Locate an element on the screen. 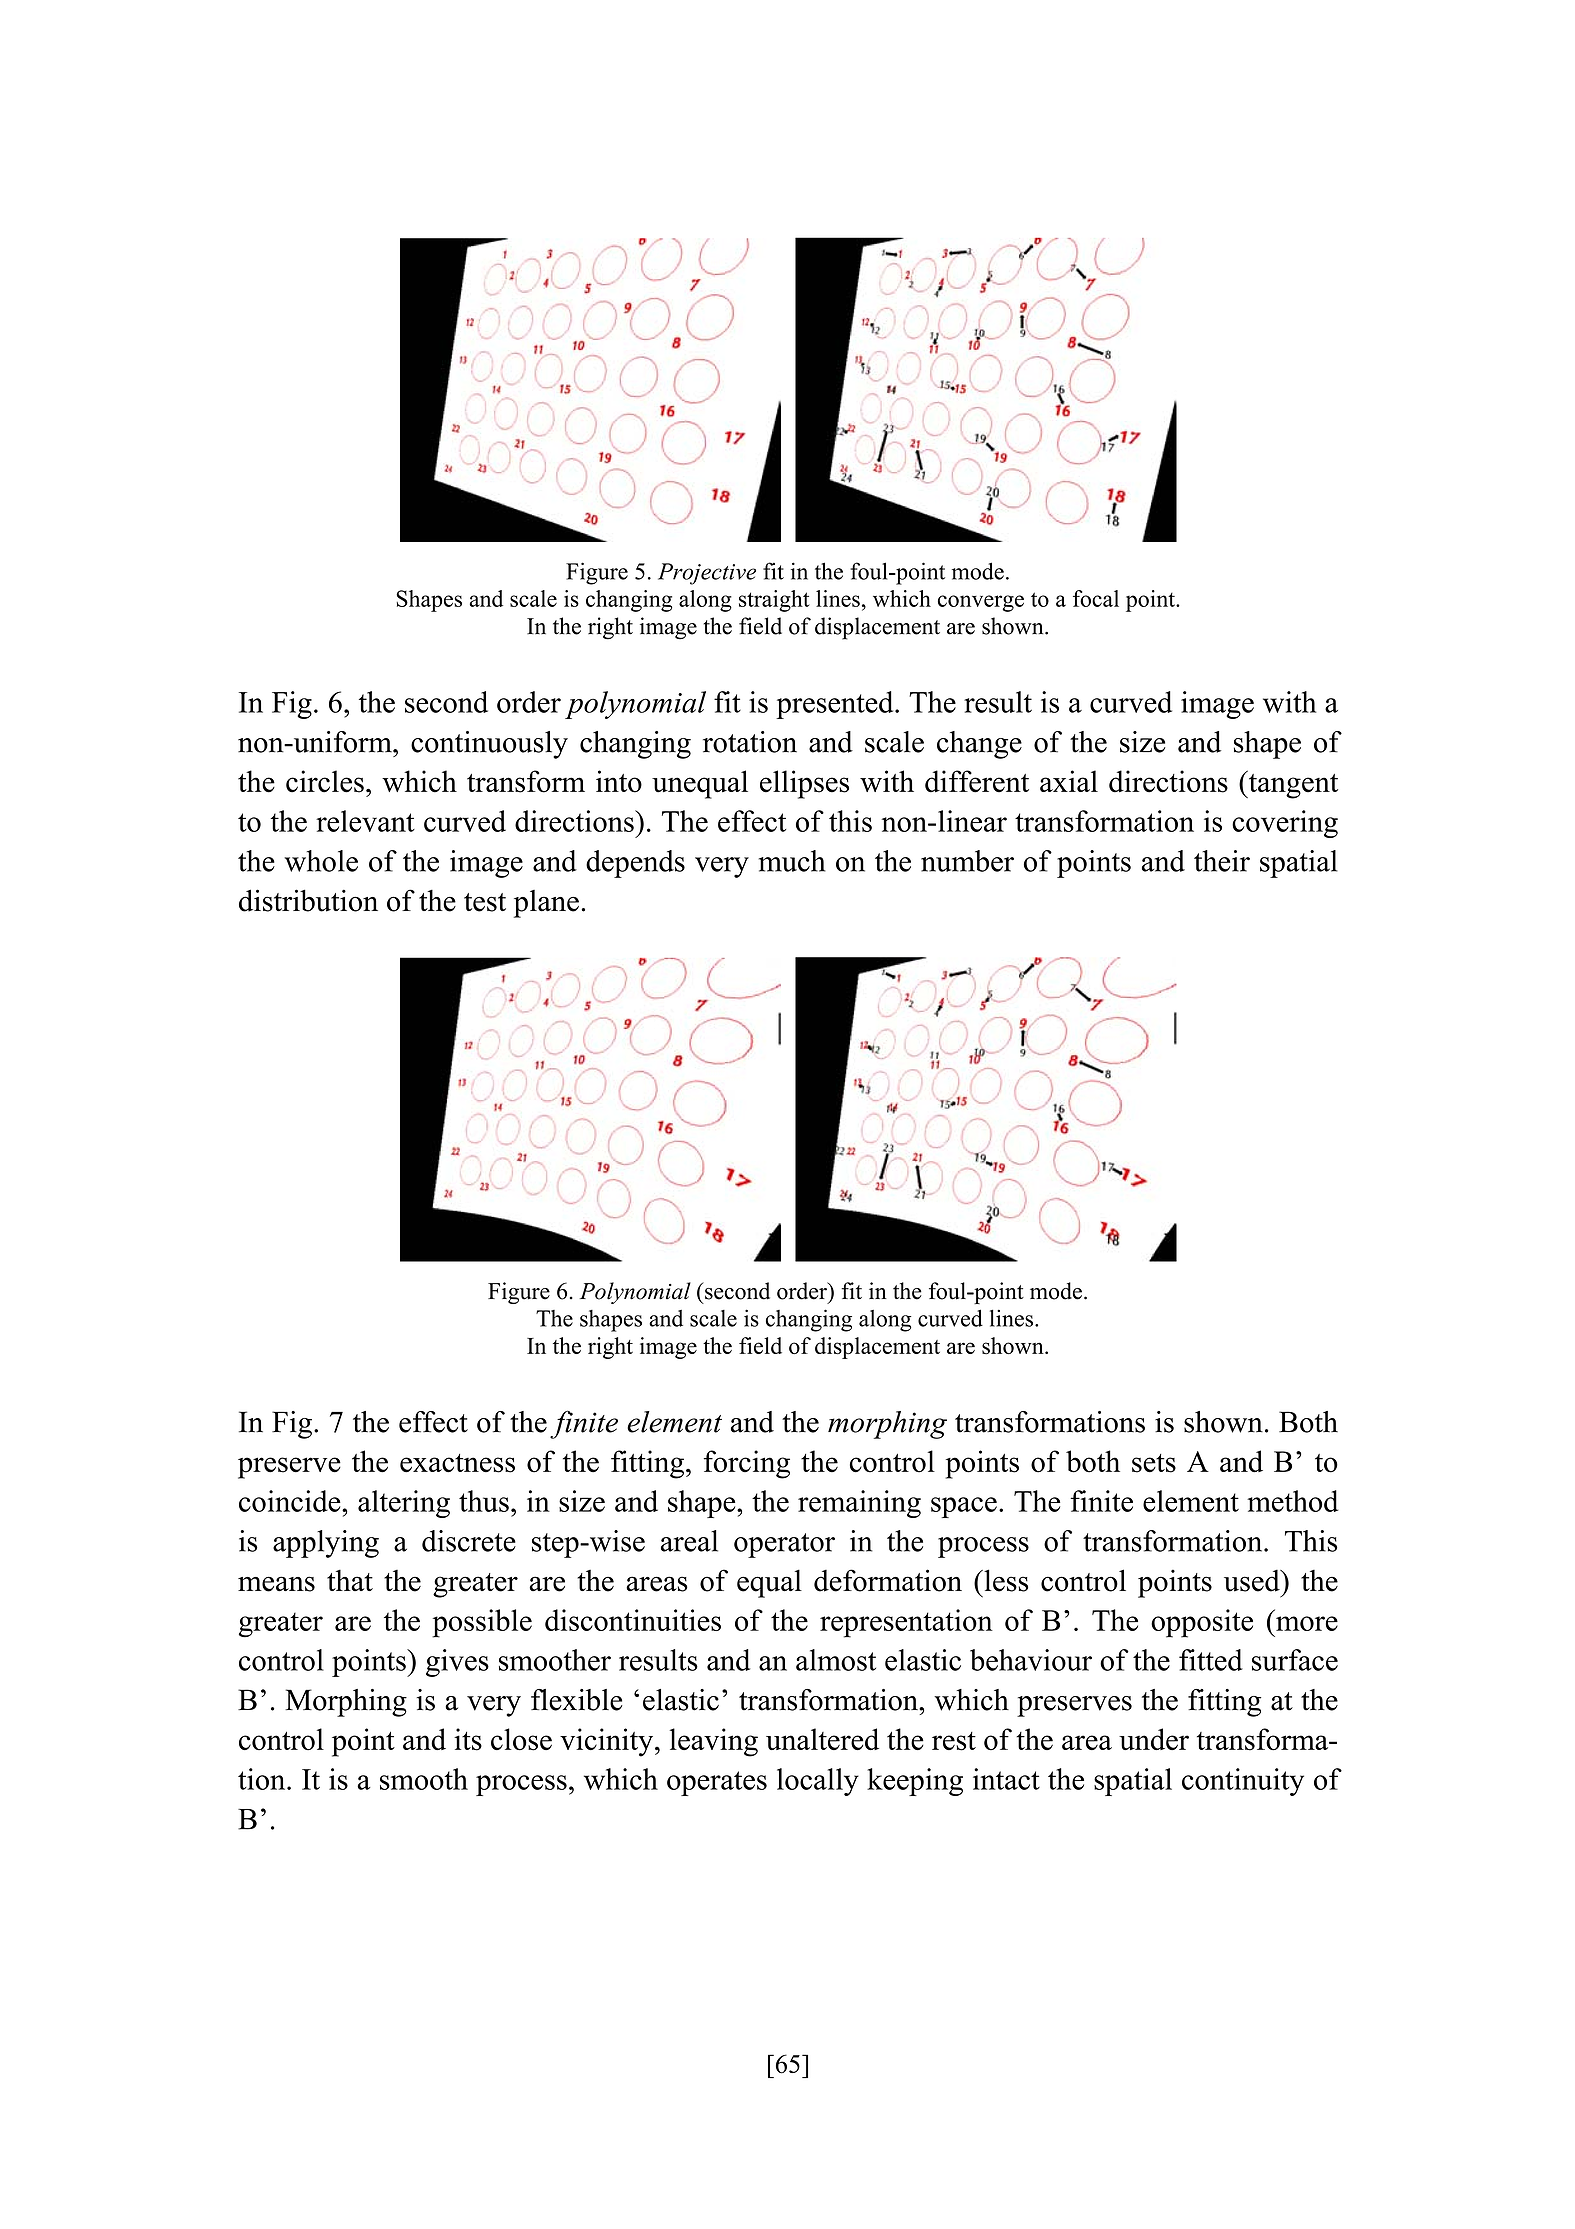 This screenshot has height=2229, width=1575. focal is located at coordinates (1096, 598).
